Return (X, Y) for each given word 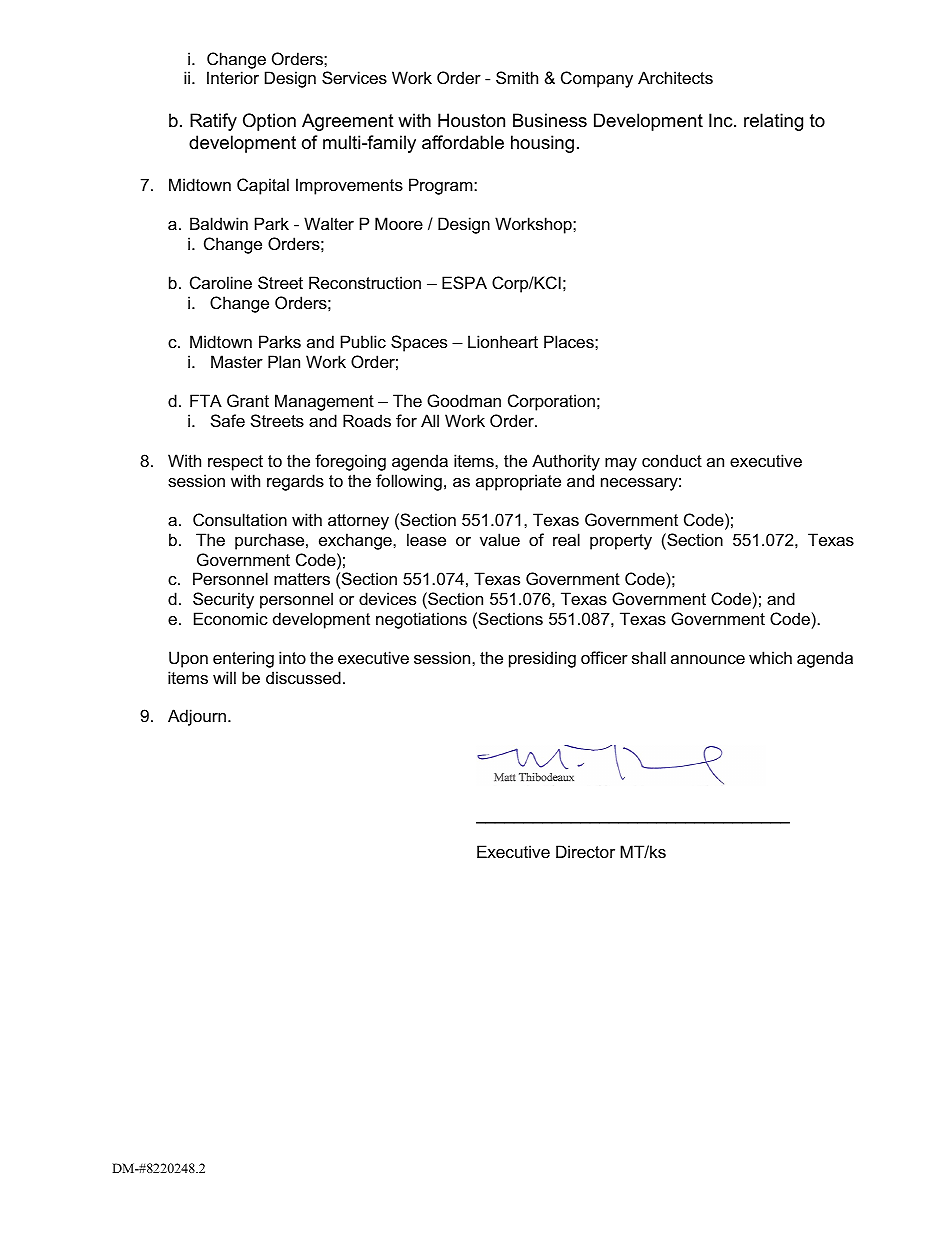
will (224, 677)
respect (235, 463)
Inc (722, 120)
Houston (471, 120)
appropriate (518, 482)
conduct (672, 460)
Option (269, 122)
